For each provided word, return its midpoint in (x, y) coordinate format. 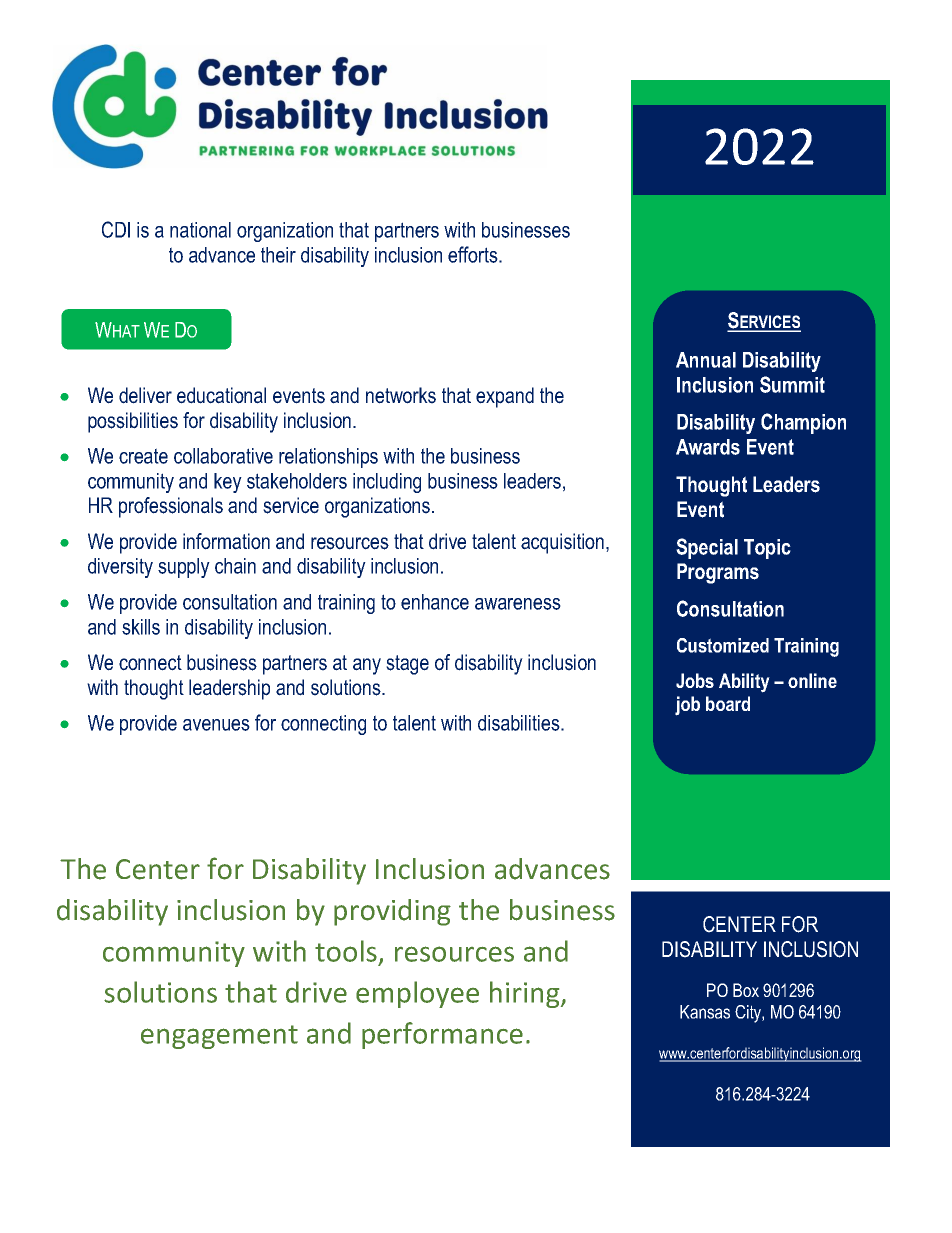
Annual (706, 360)
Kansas (705, 1012)
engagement (219, 1037)
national (200, 230)
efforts (474, 254)
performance (442, 1035)
